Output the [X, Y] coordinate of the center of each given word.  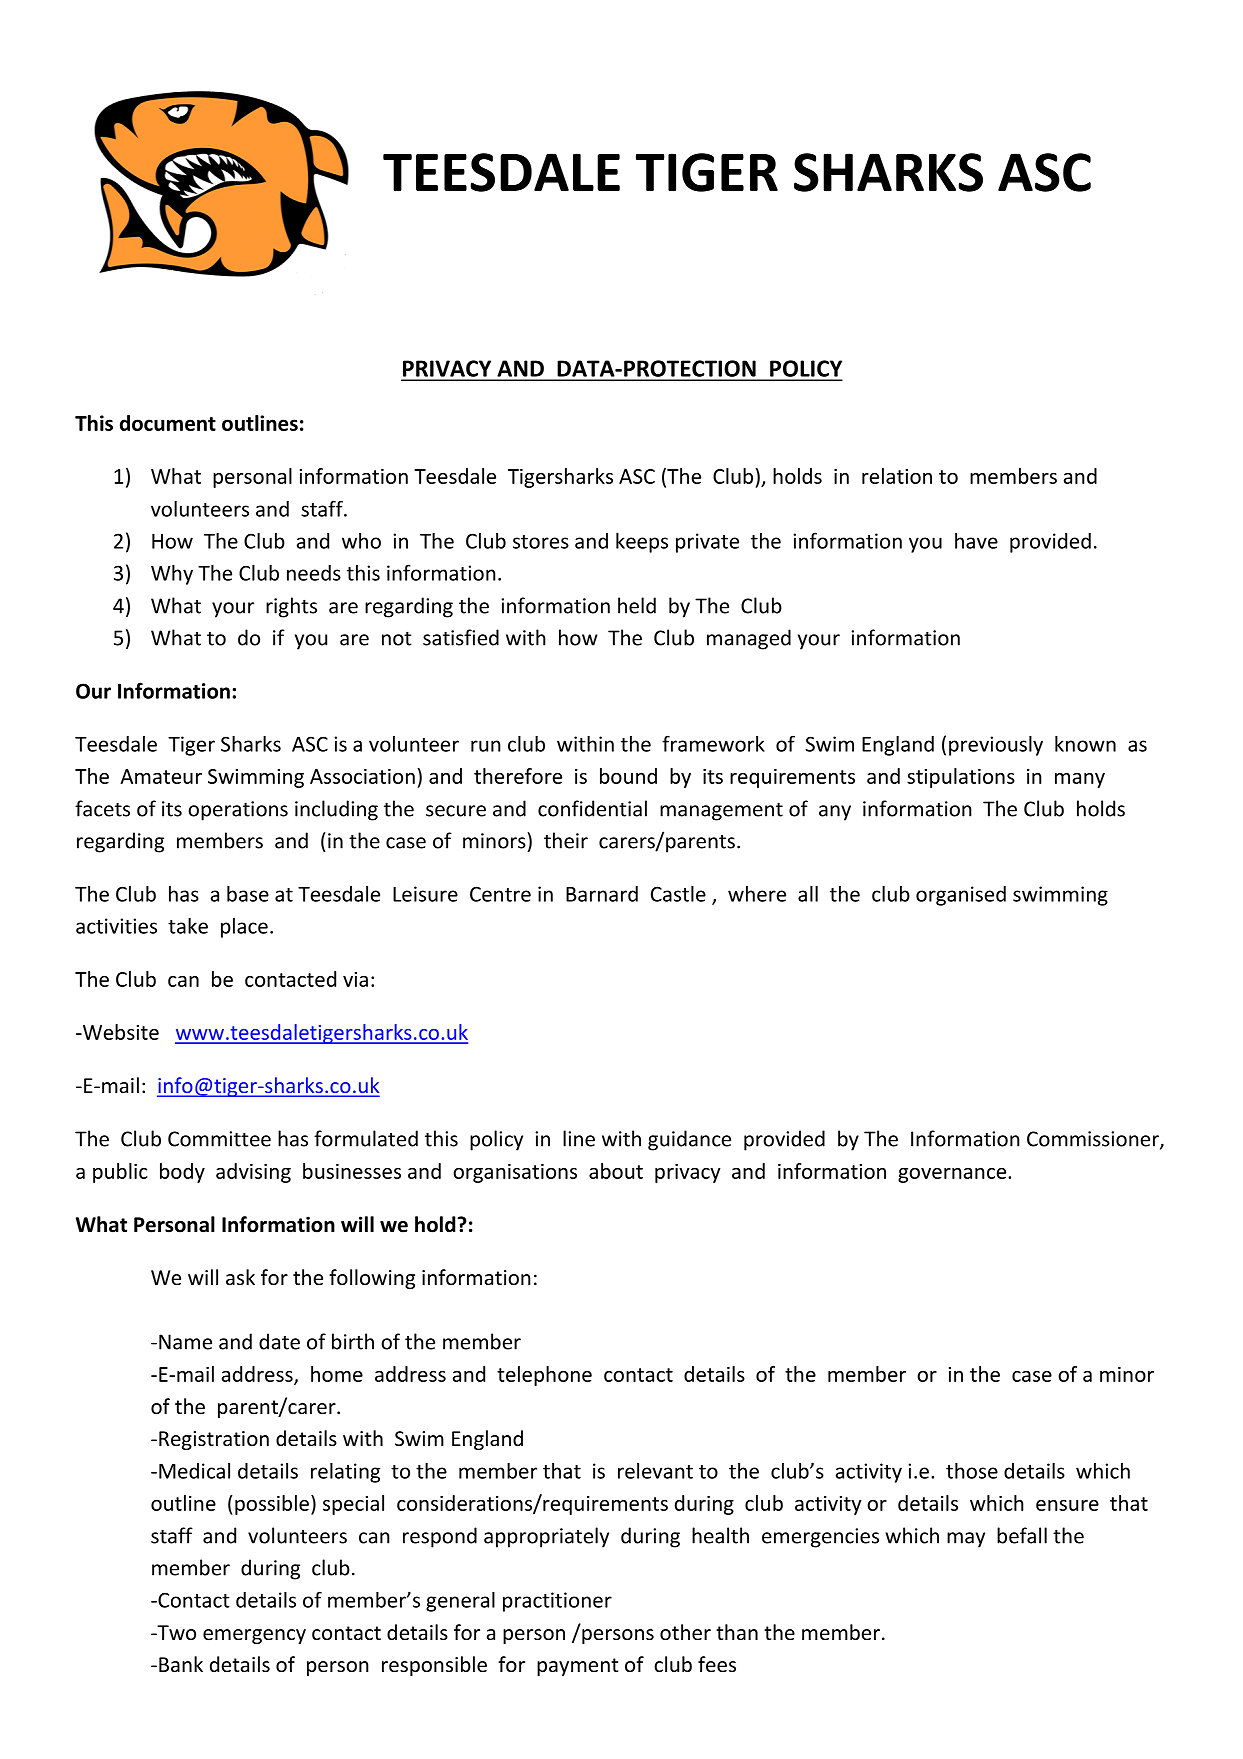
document [168, 423]
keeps [642, 543]
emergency [254, 1636]
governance [952, 1175]
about [616, 1171]
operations [238, 811]
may [966, 1540]
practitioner [557, 1602]
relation [897, 476]
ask [240, 1277]
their [566, 840]
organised [961, 896]
